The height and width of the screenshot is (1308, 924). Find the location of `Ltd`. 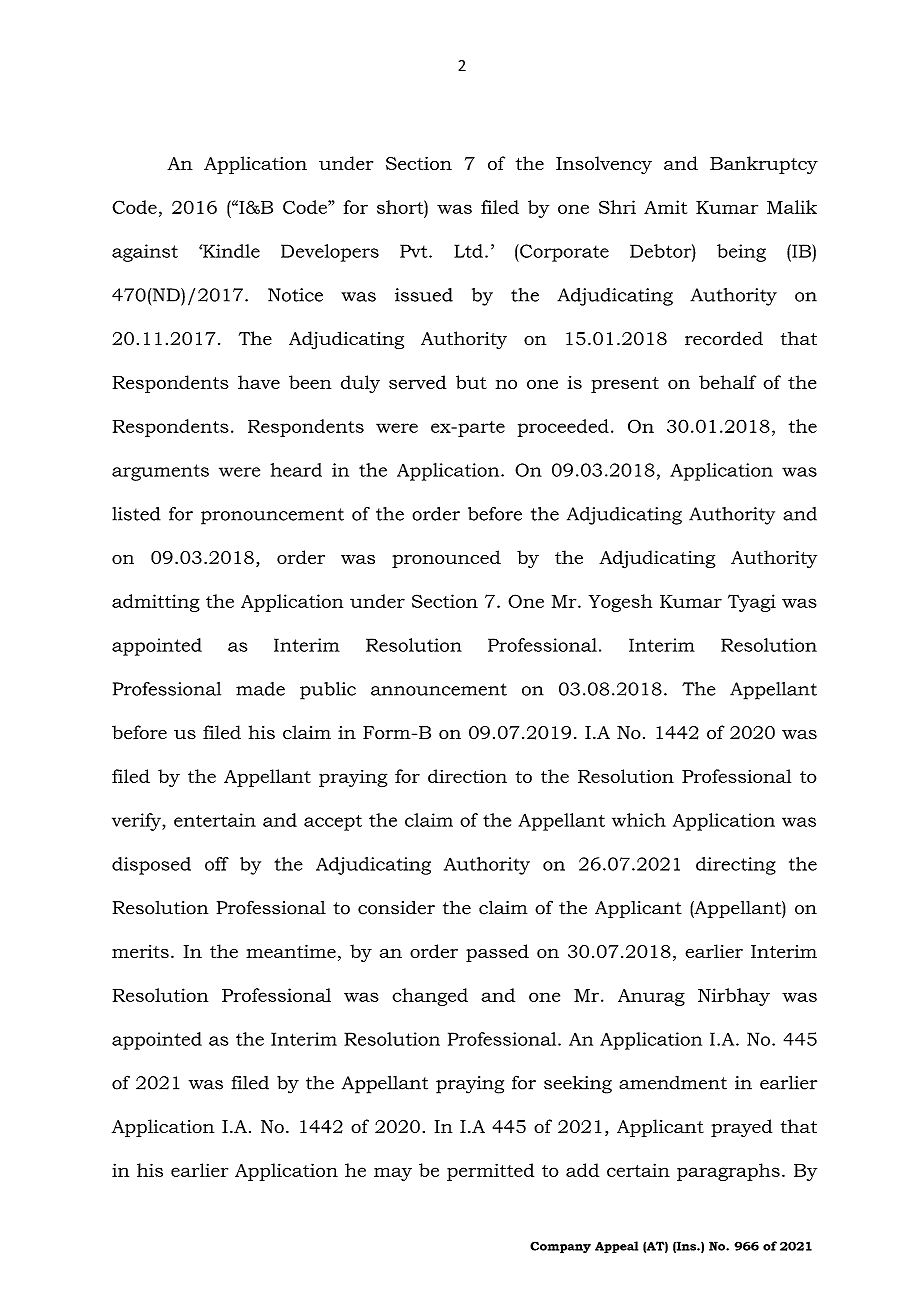

Ltd is located at coordinates (468, 251).
